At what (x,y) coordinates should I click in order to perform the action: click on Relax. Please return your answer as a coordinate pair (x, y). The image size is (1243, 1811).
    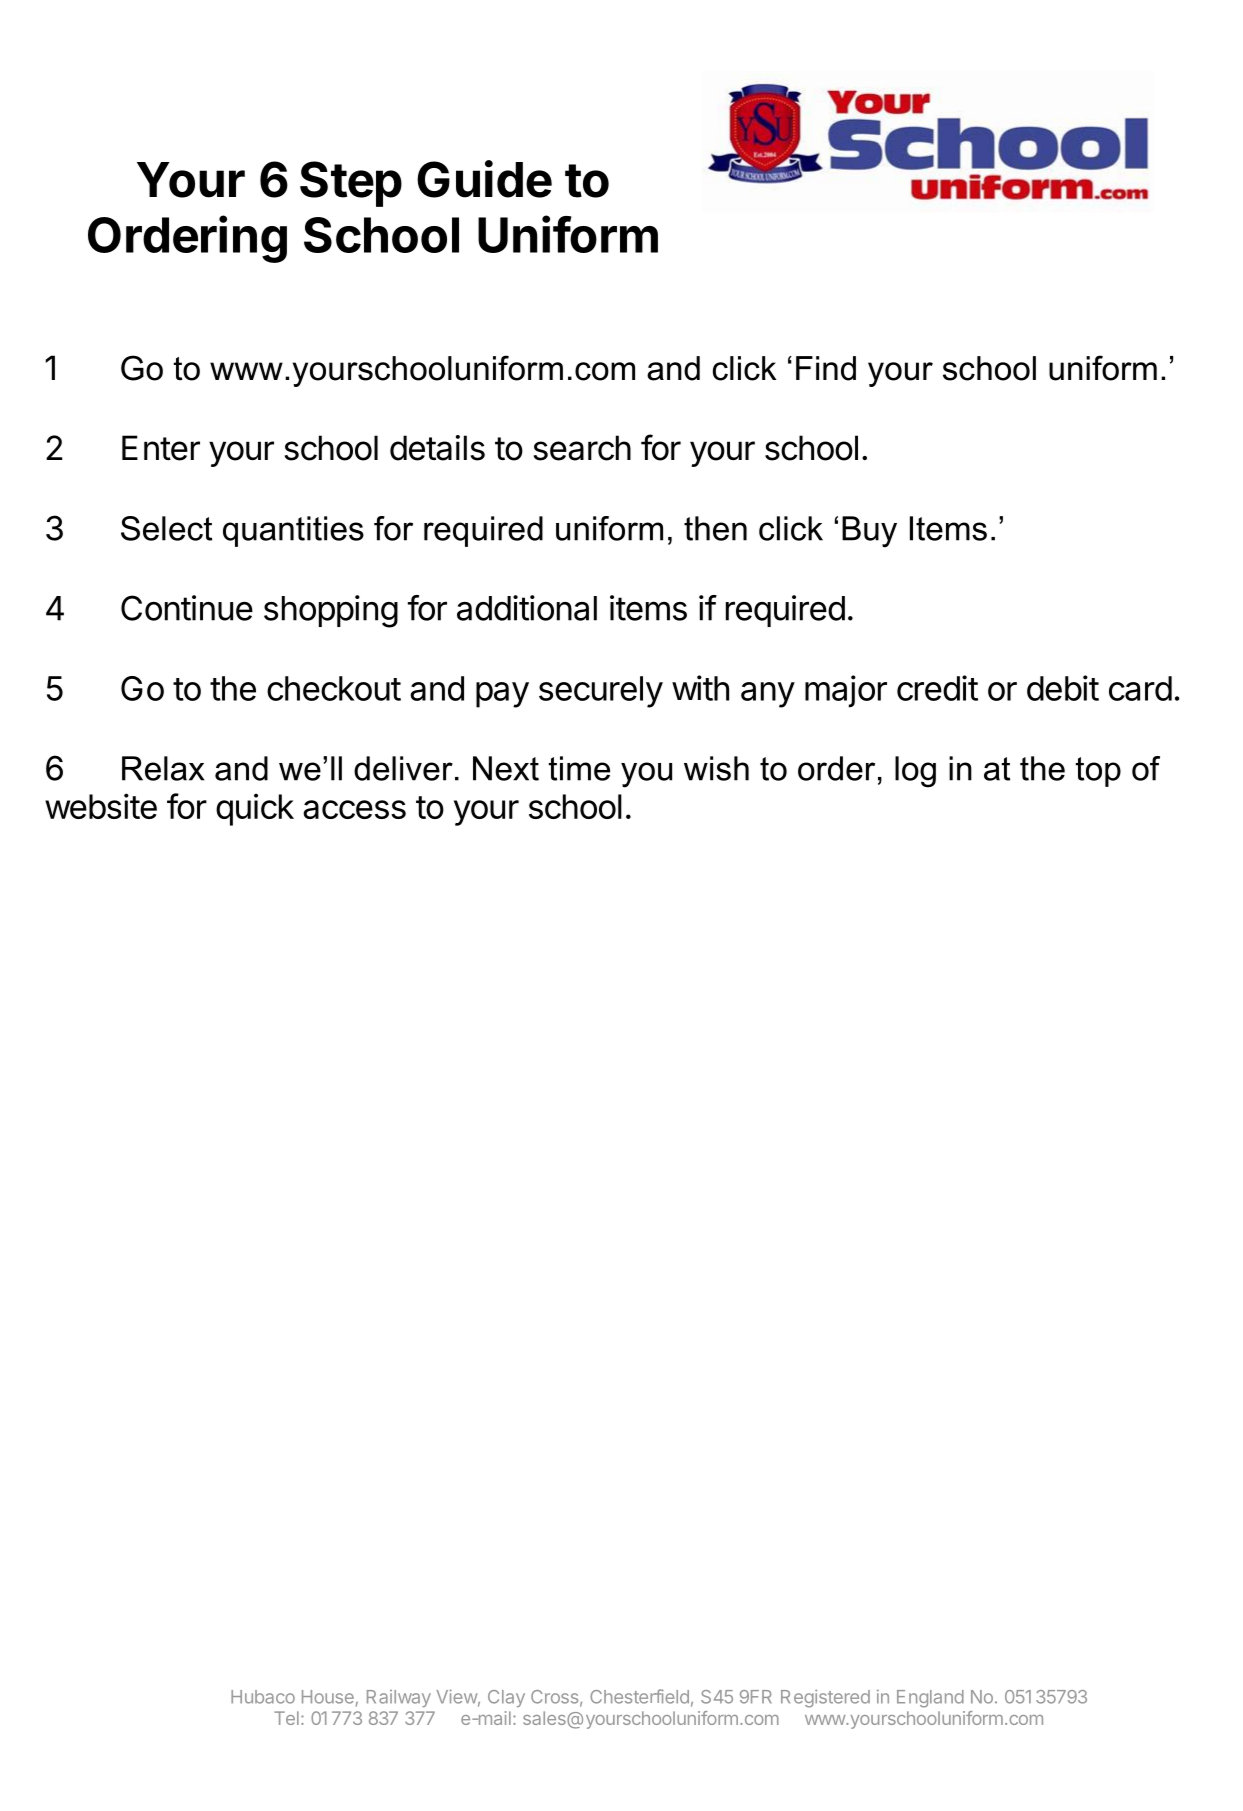
    Looking at the image, I should click on (163, 768).
